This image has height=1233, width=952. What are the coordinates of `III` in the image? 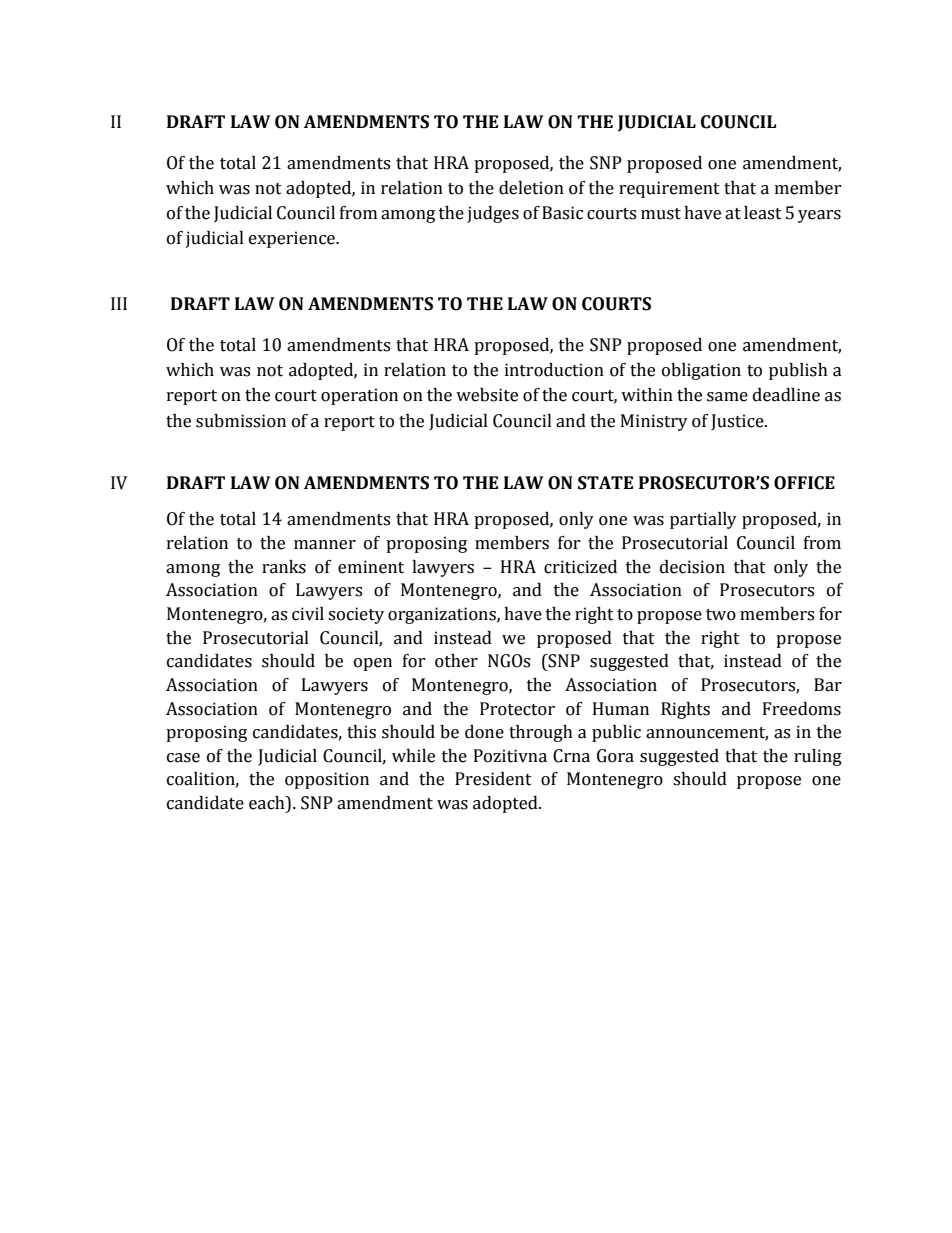 It's located at (119, 303).
